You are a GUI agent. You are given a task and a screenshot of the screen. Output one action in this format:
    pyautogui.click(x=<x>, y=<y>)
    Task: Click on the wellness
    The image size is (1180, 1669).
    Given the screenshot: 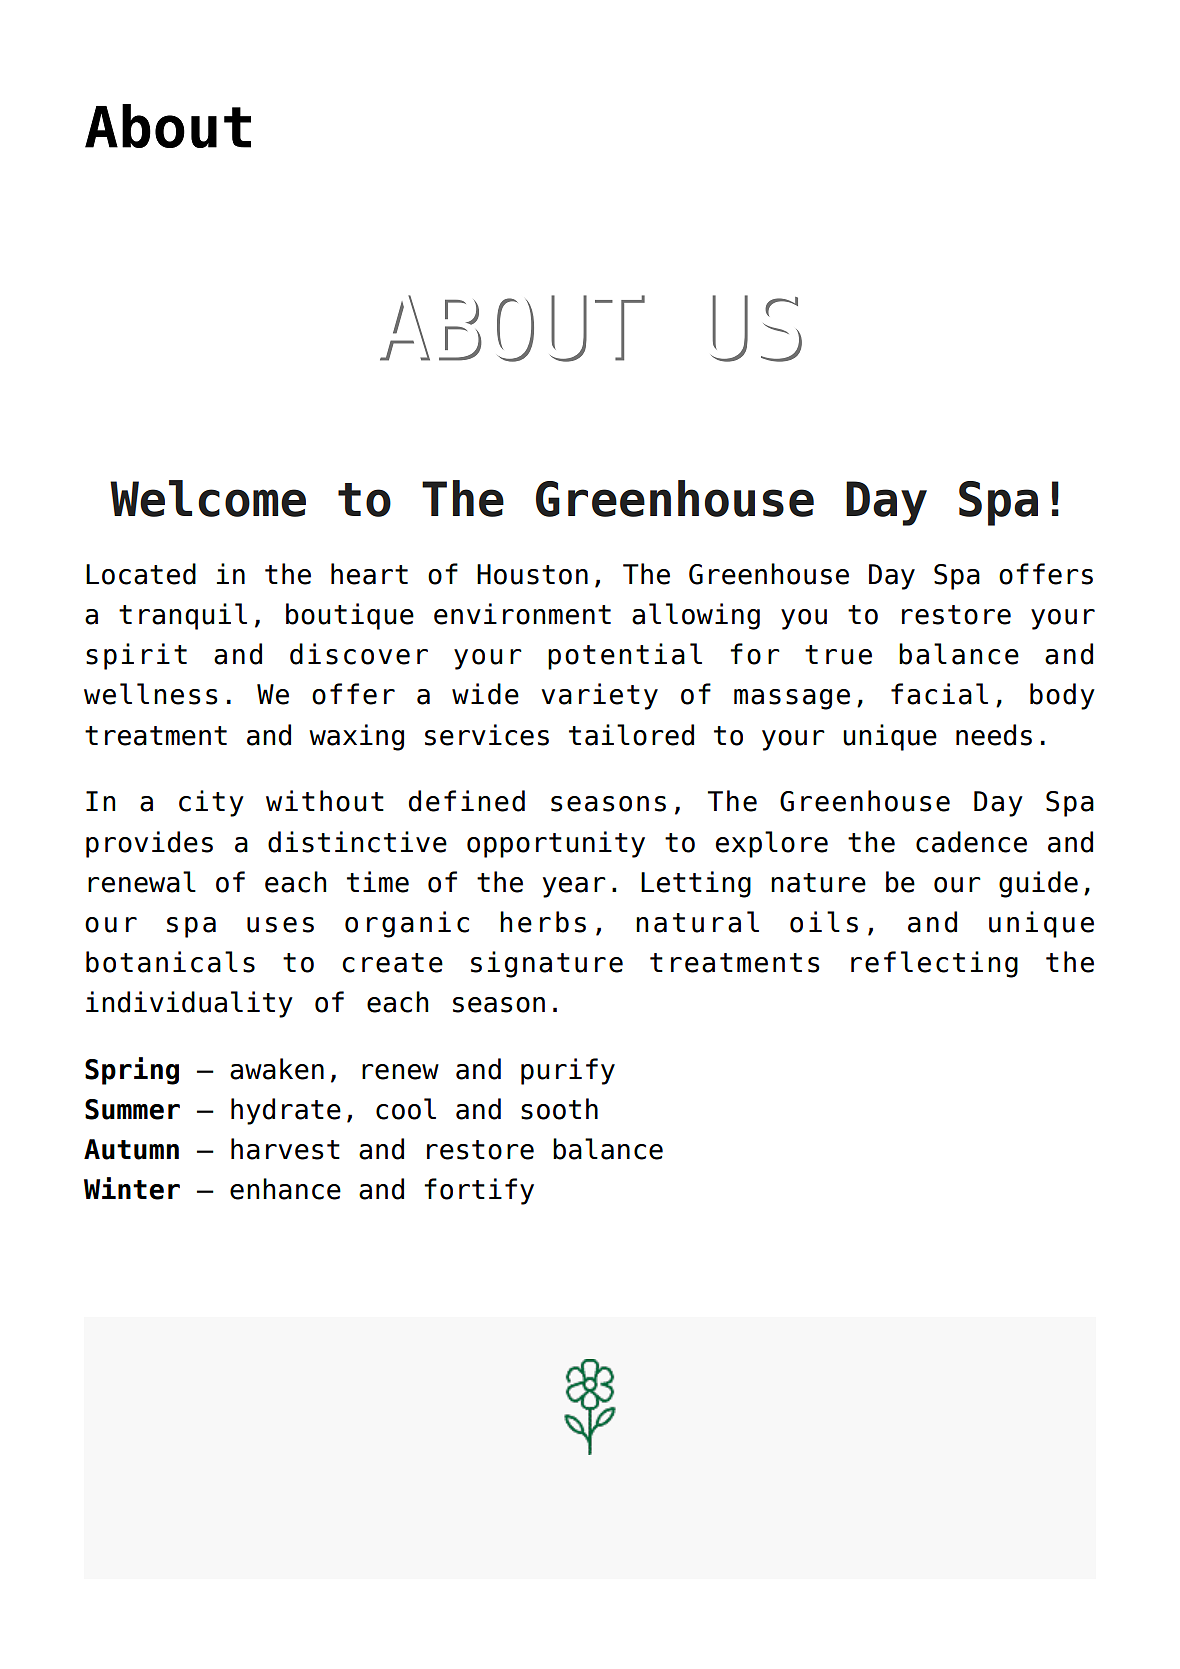 What is the action you would take?
    pyautogui.click(x=151, y=694)
